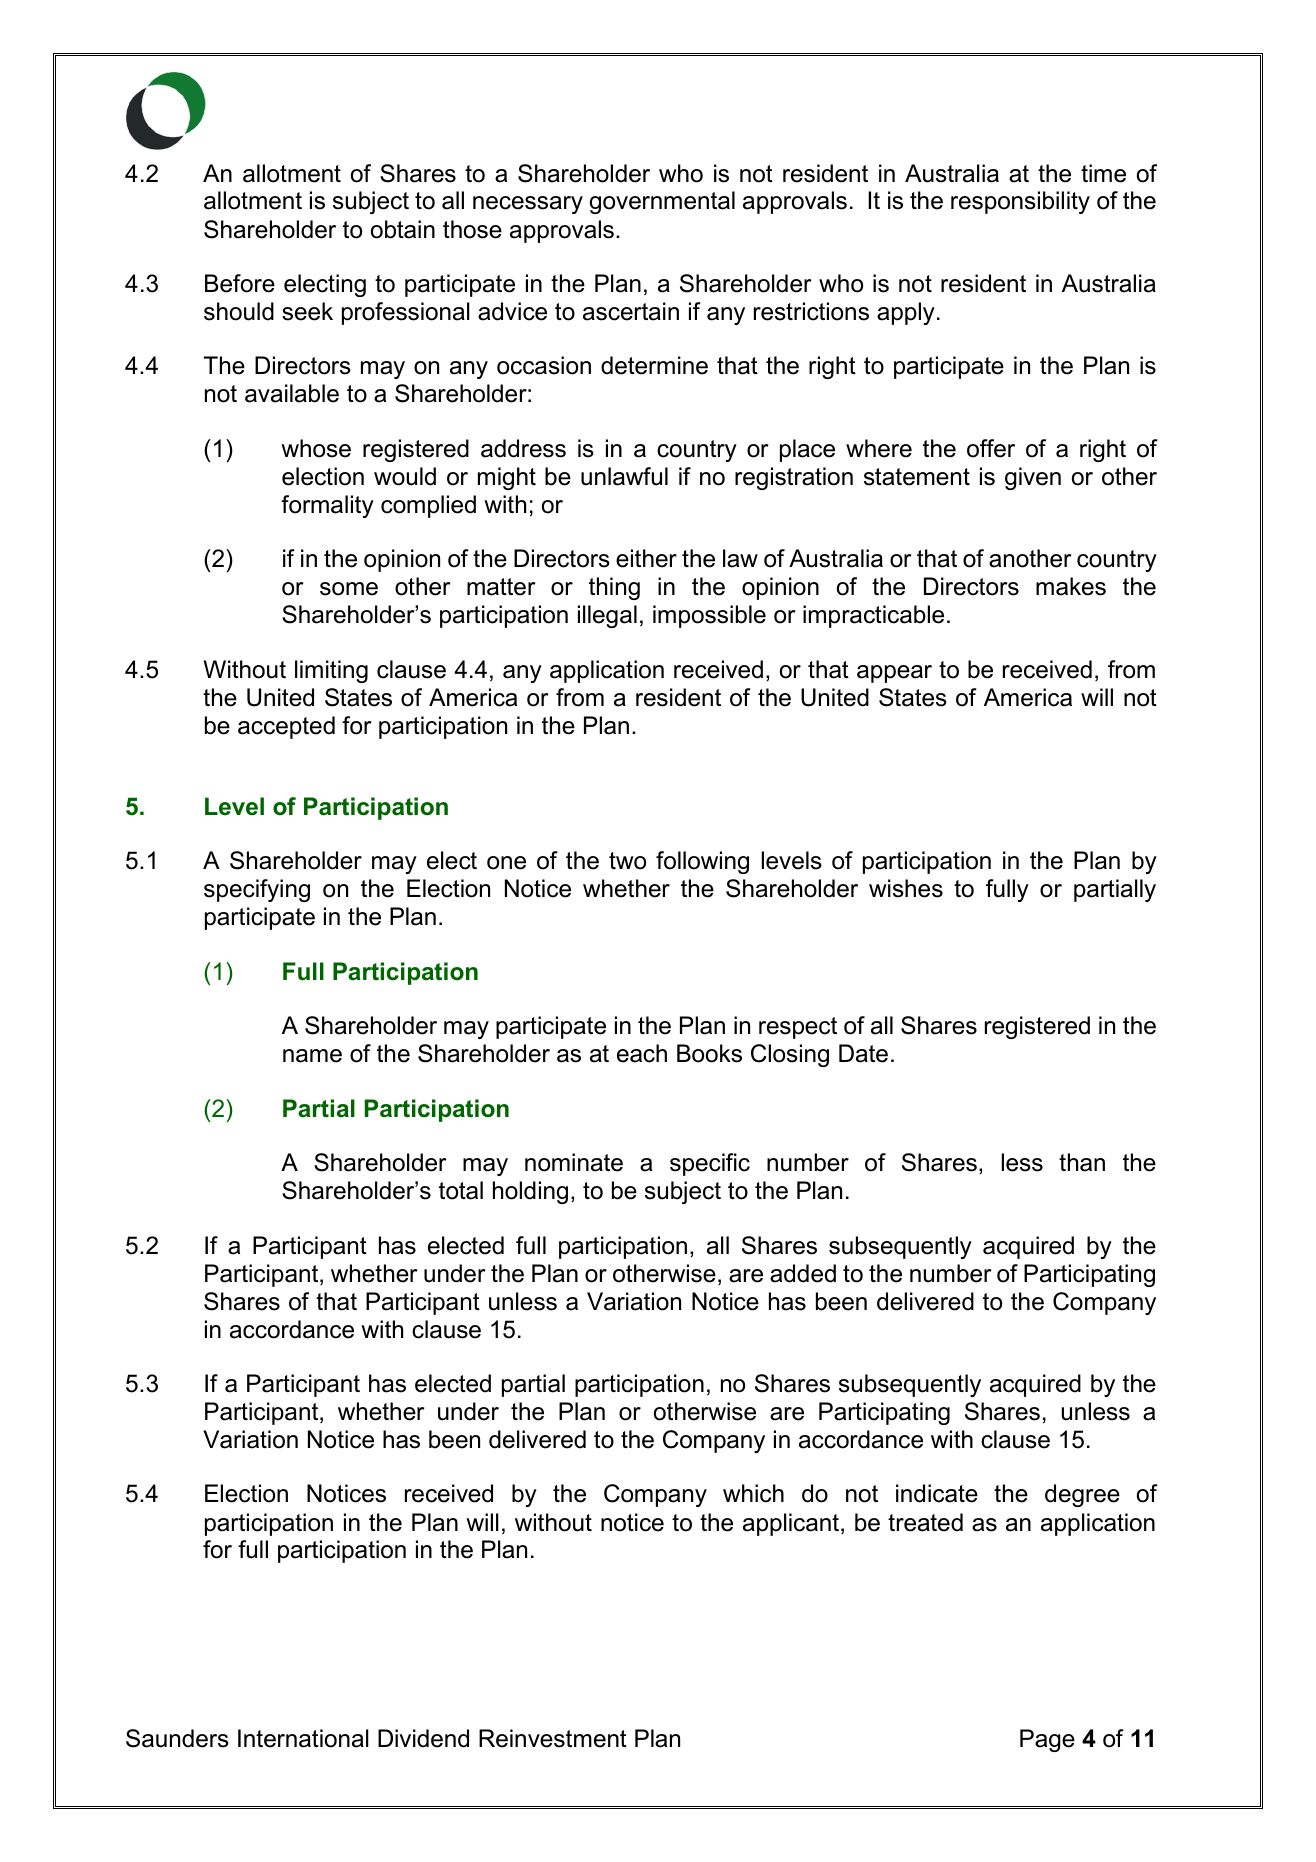 The image size is (1316, 1862). What do you see at coordinates (662, 202) in the screenshot?
I see `governmental` at bounding box center [662, 202].
